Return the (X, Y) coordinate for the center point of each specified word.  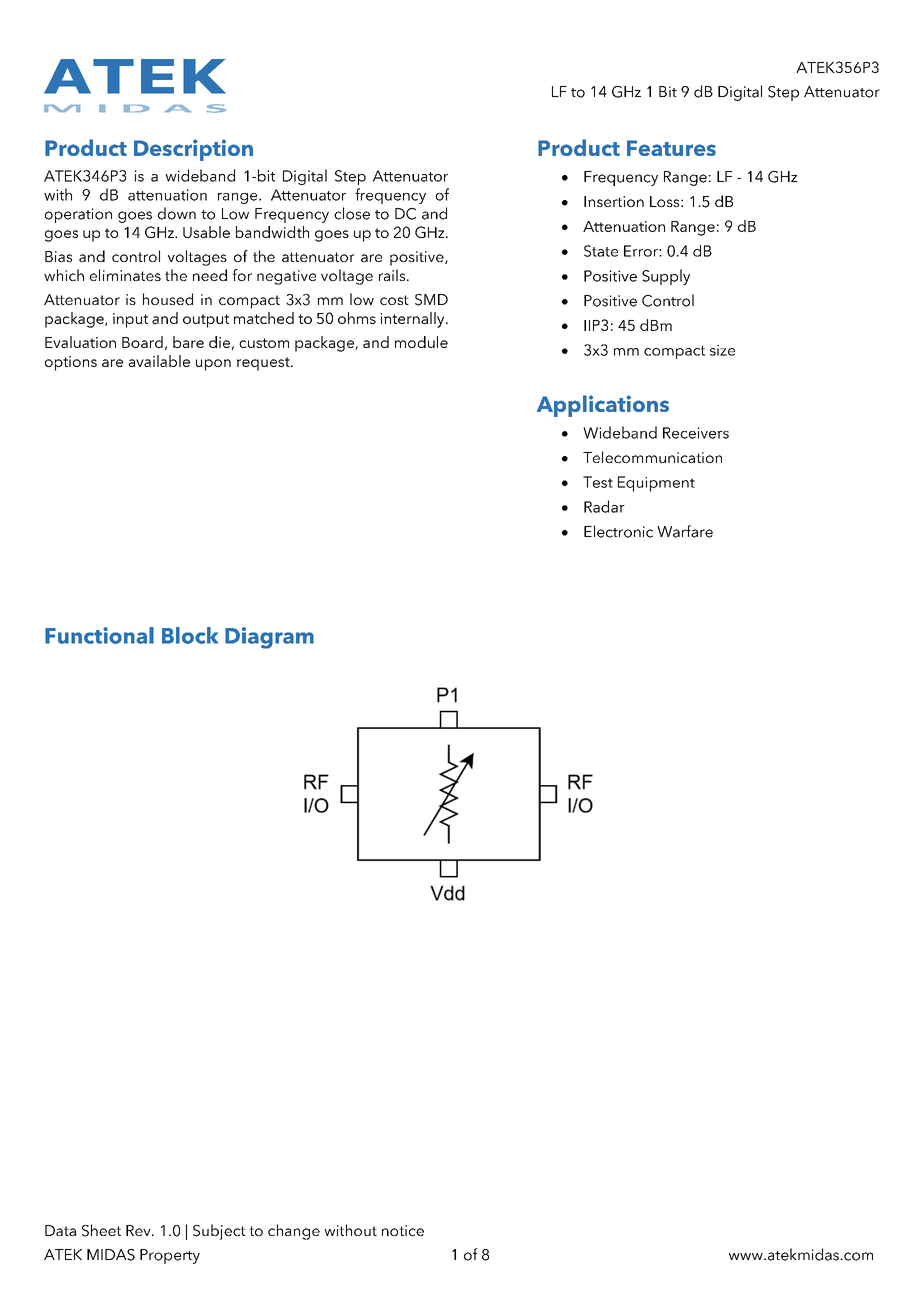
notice (403, 1230)
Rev (139, 1230)
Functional (99, 635)
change (294, 1232)
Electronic (618, 531)
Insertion (614, 201)
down (177, 213)
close (352, 213)
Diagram (269, 638)
